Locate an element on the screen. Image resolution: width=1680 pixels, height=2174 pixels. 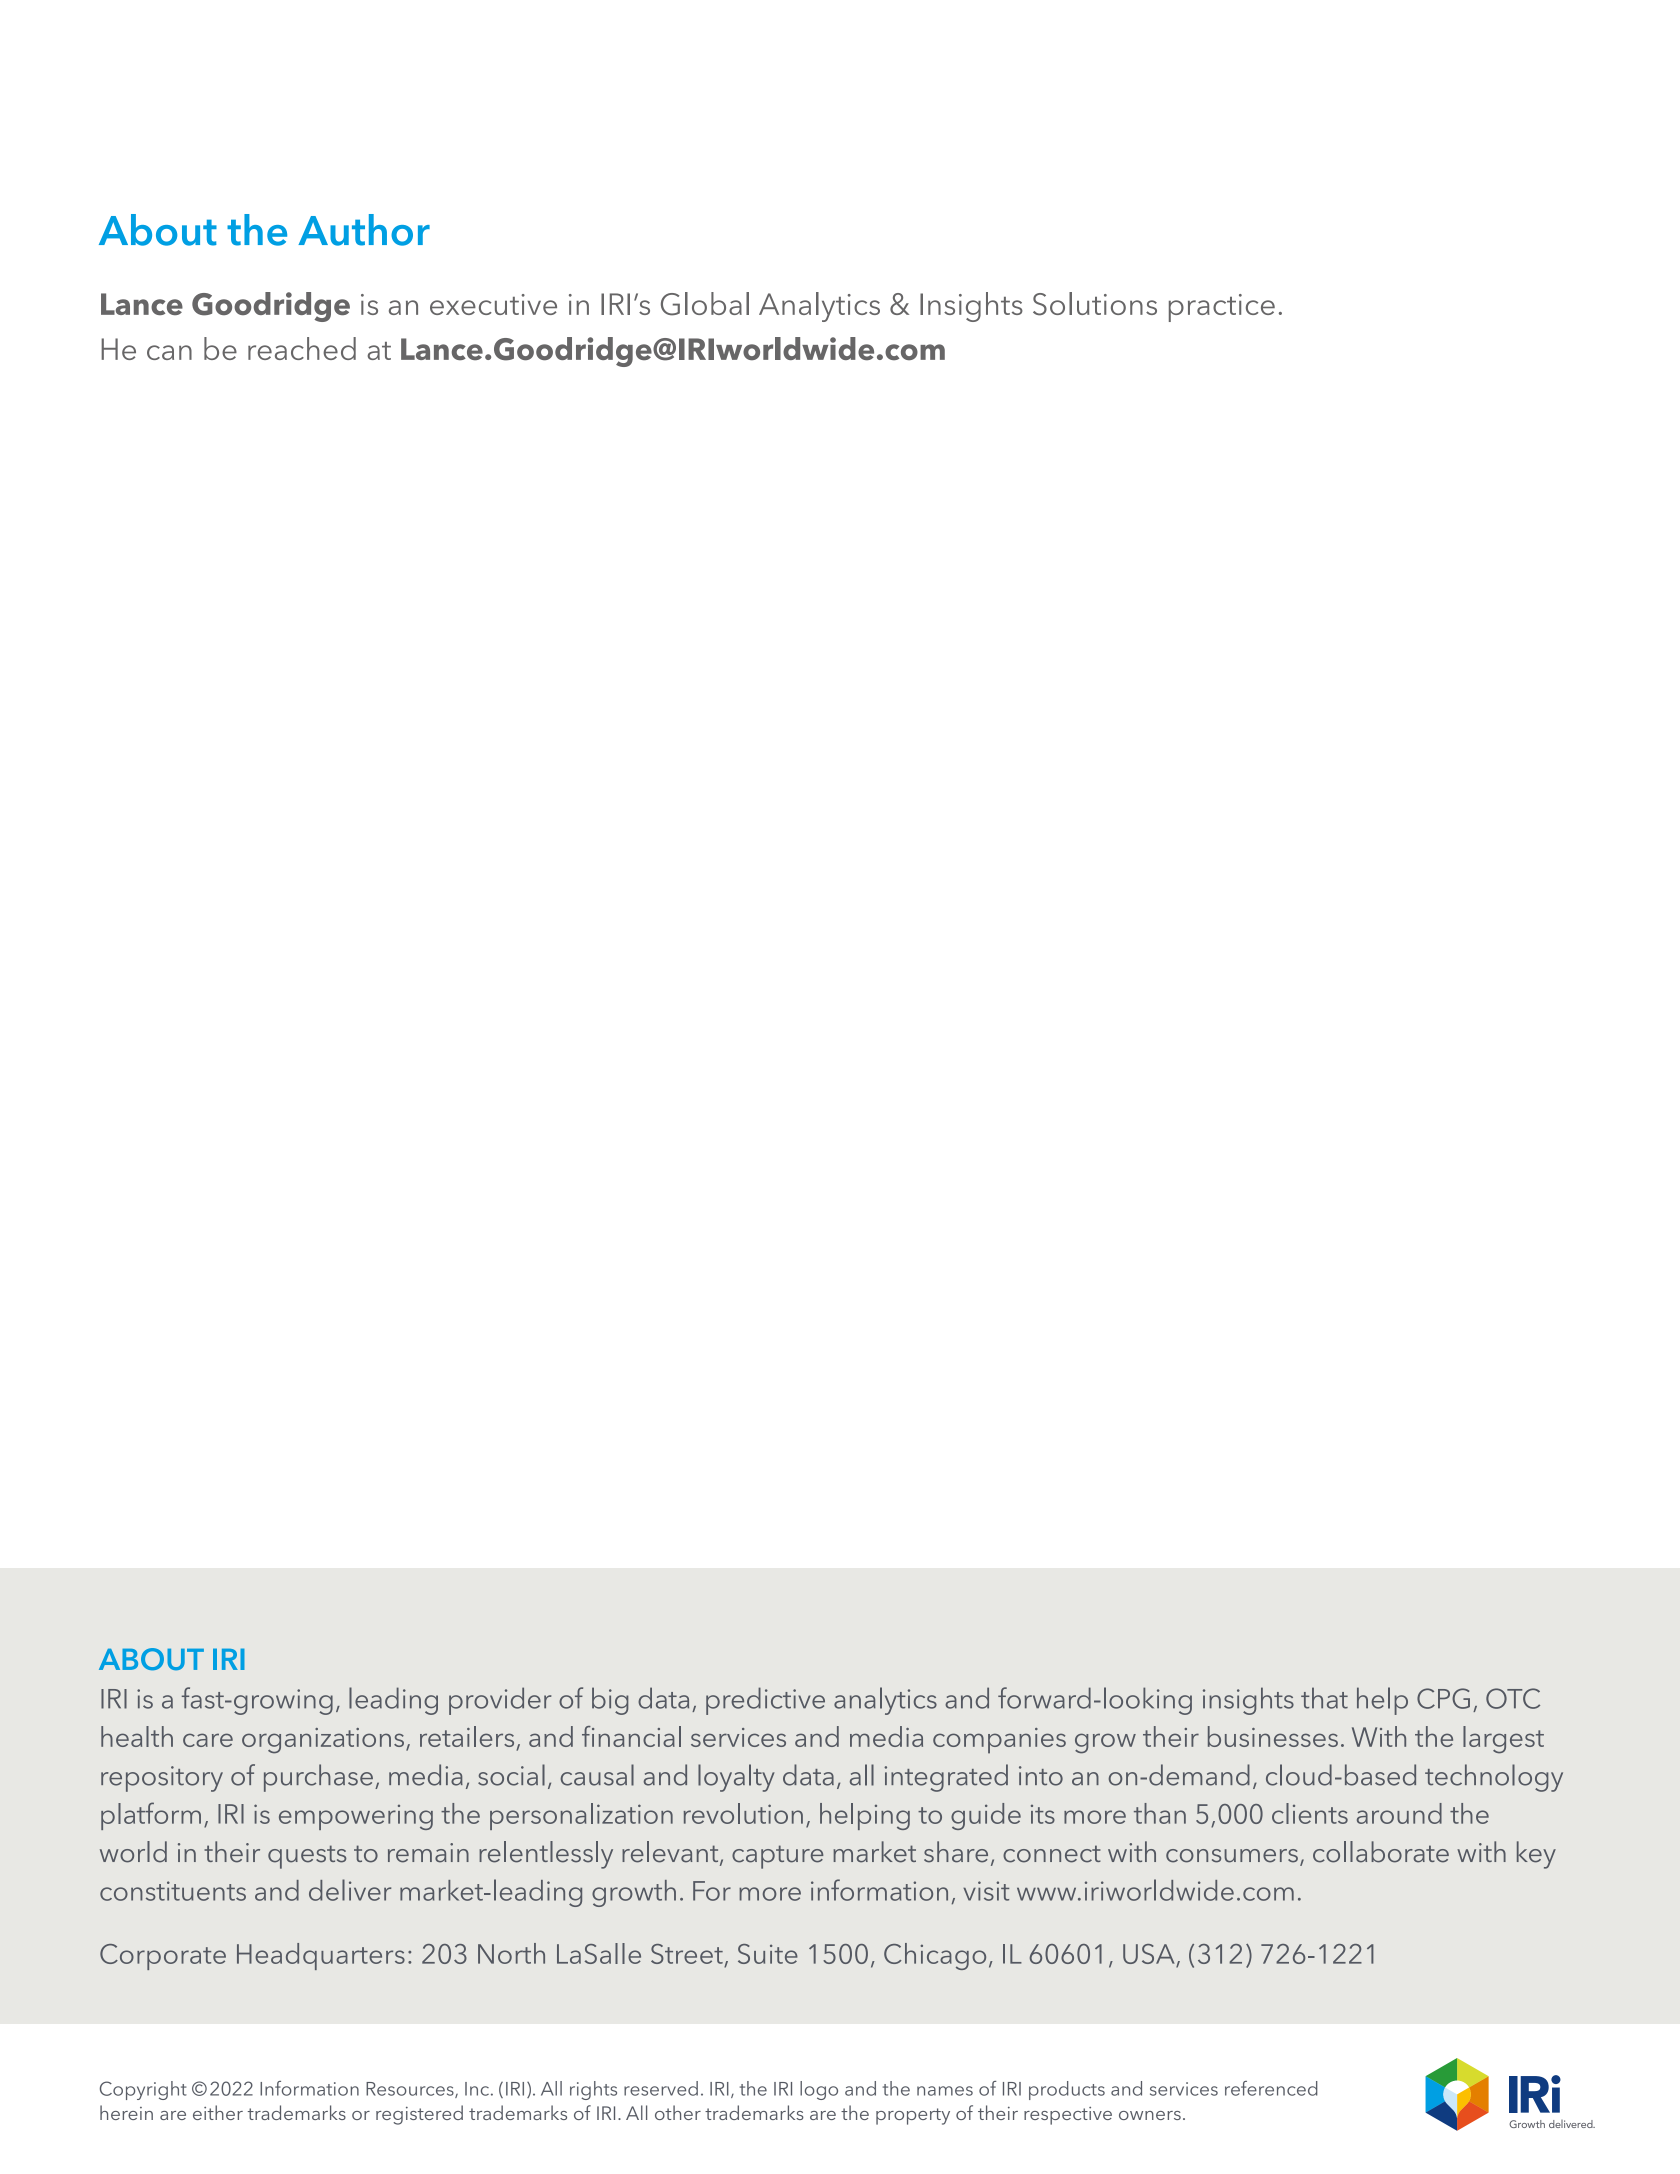
either is located at coordinates (218, 2112).
